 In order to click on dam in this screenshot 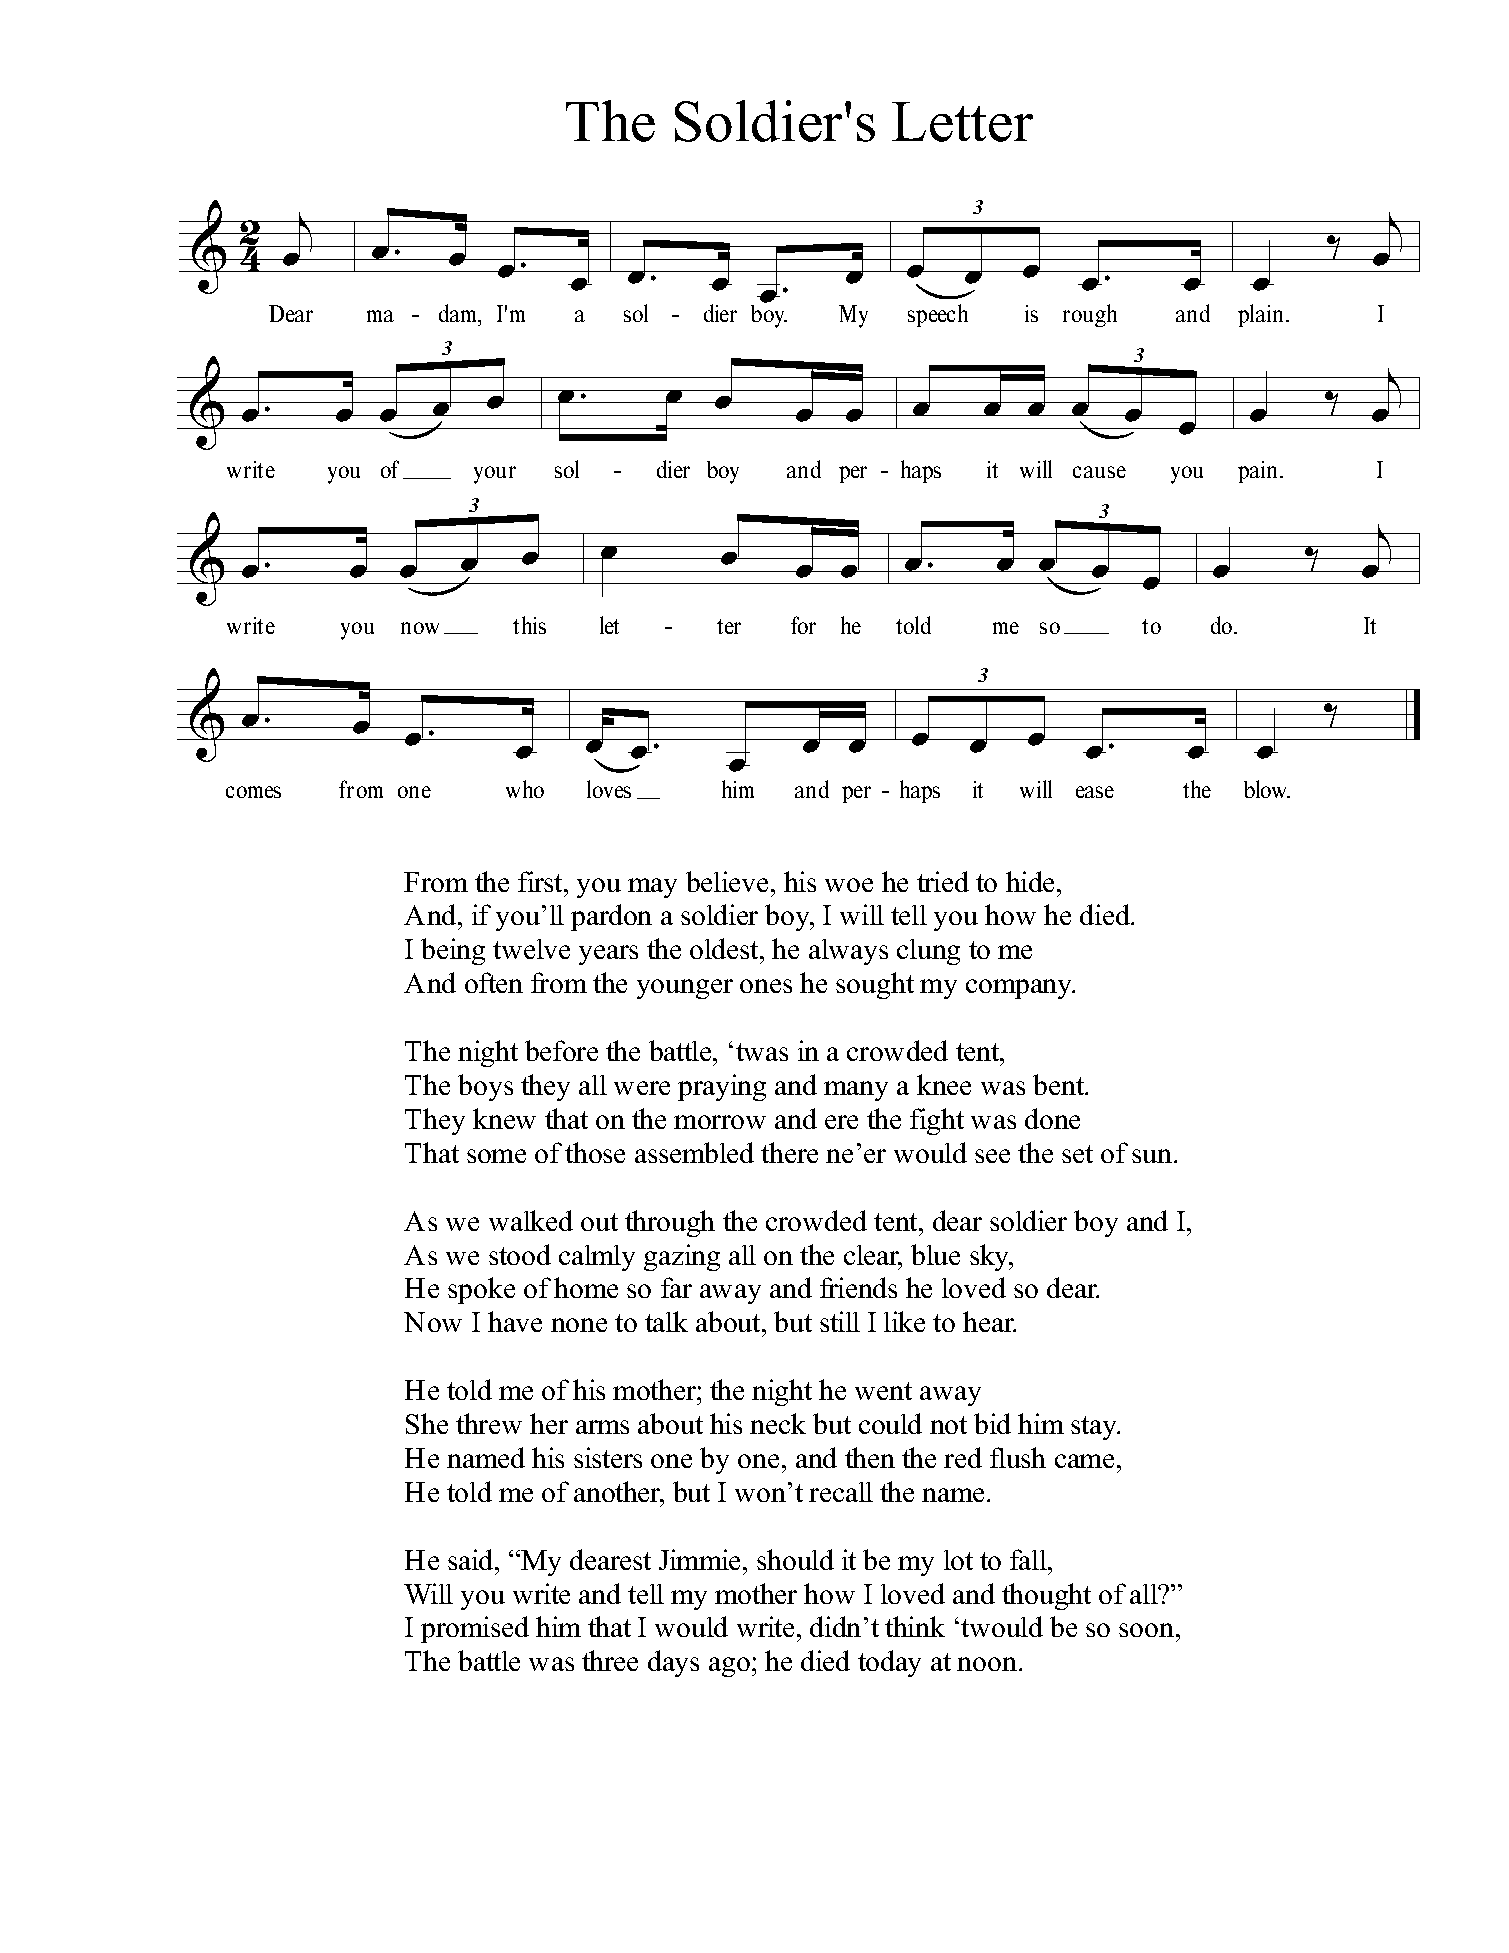, I will do `click(459, 313)`.
